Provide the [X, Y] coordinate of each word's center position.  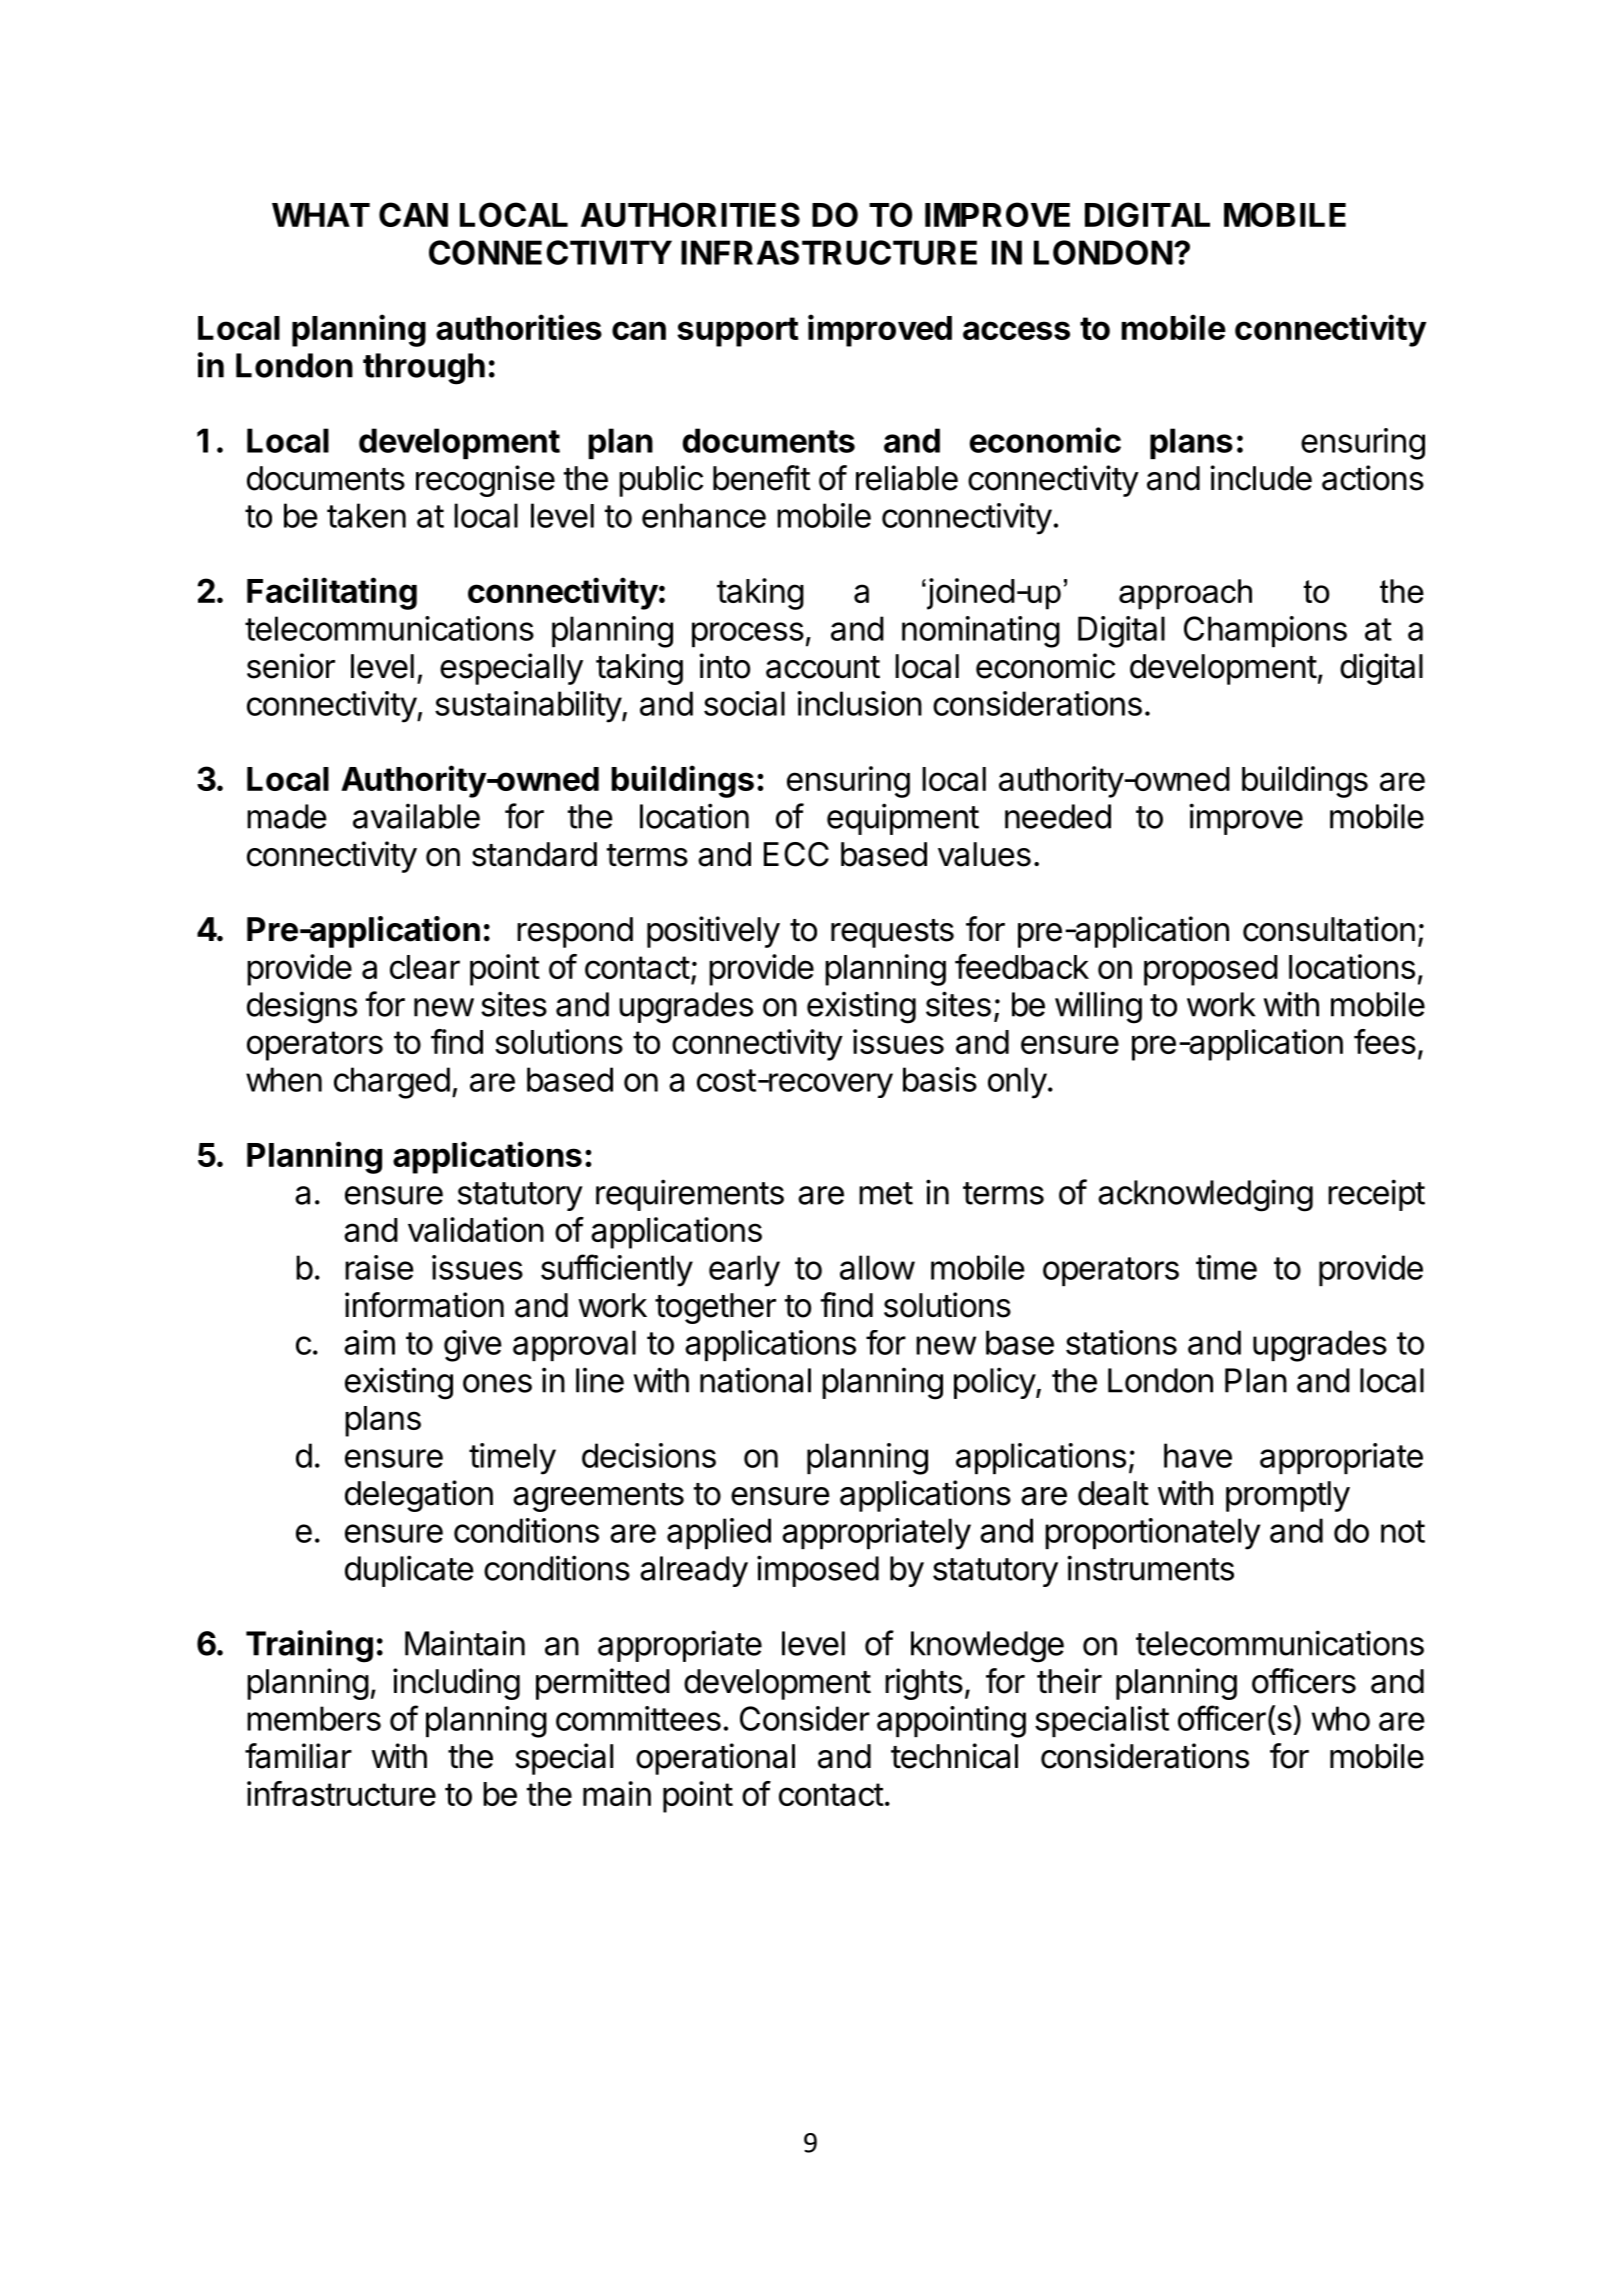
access [1016, 330]
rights [924, 1684]
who [1341, 1718]
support [738, 332]
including [456, 1684]
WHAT [321, 215]
